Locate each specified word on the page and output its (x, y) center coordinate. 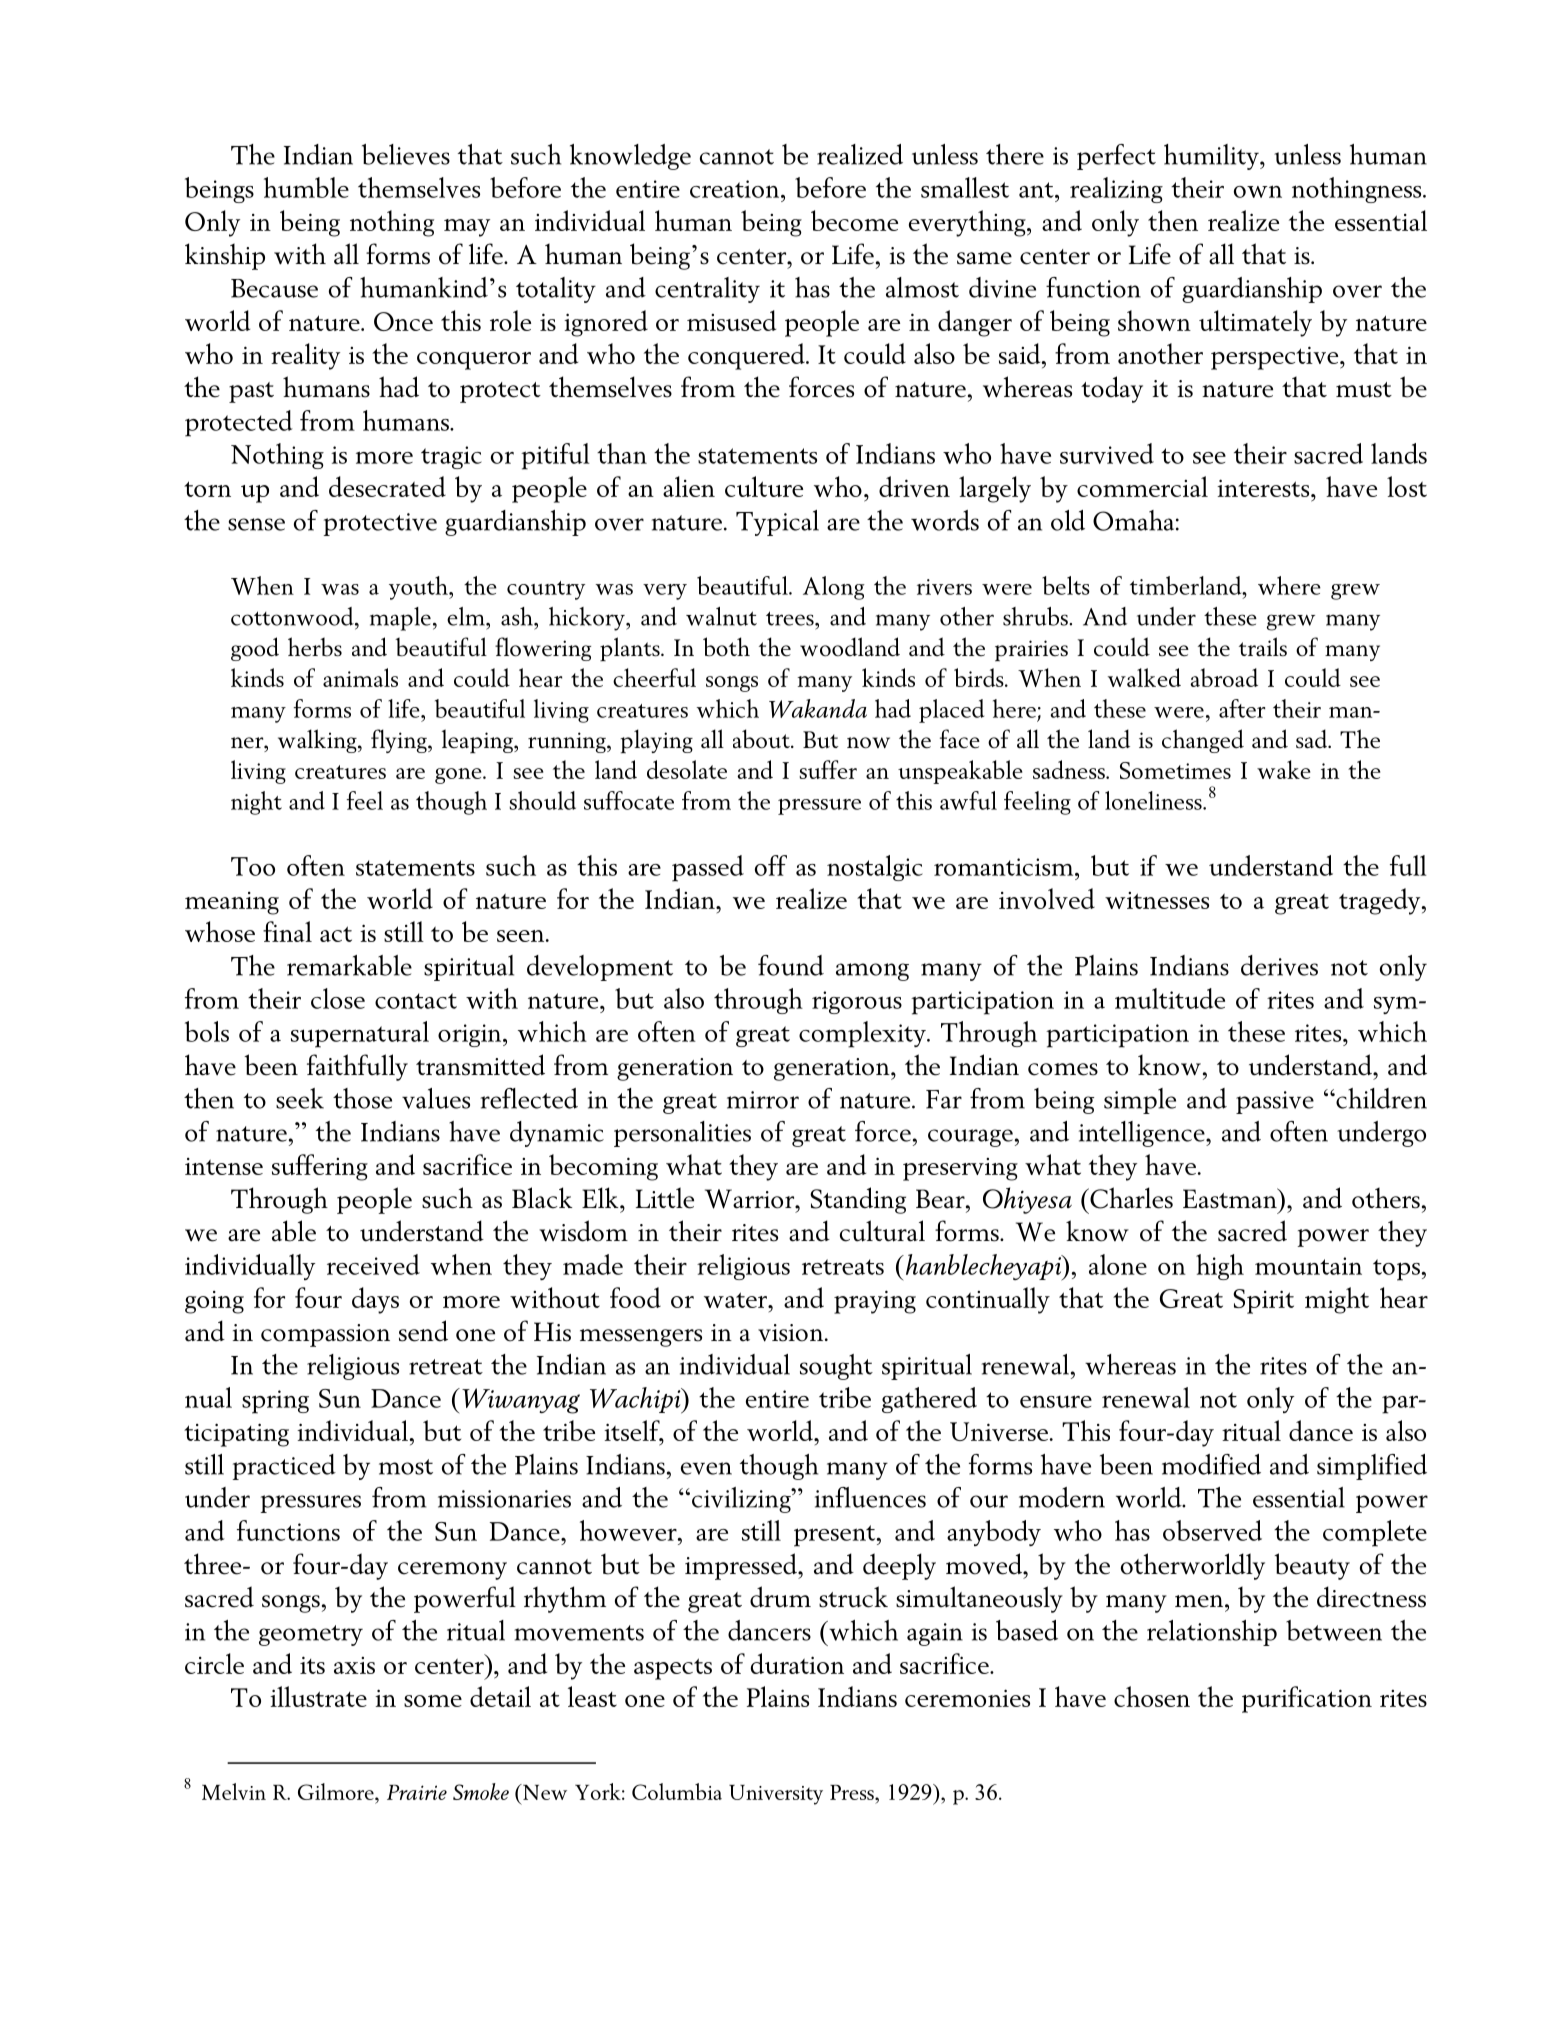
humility (1212, 157)
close (338, 998)
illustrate (318, 1696)
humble (306, 187)
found (791, 965)
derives (1279, 965)
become (854, 220)
